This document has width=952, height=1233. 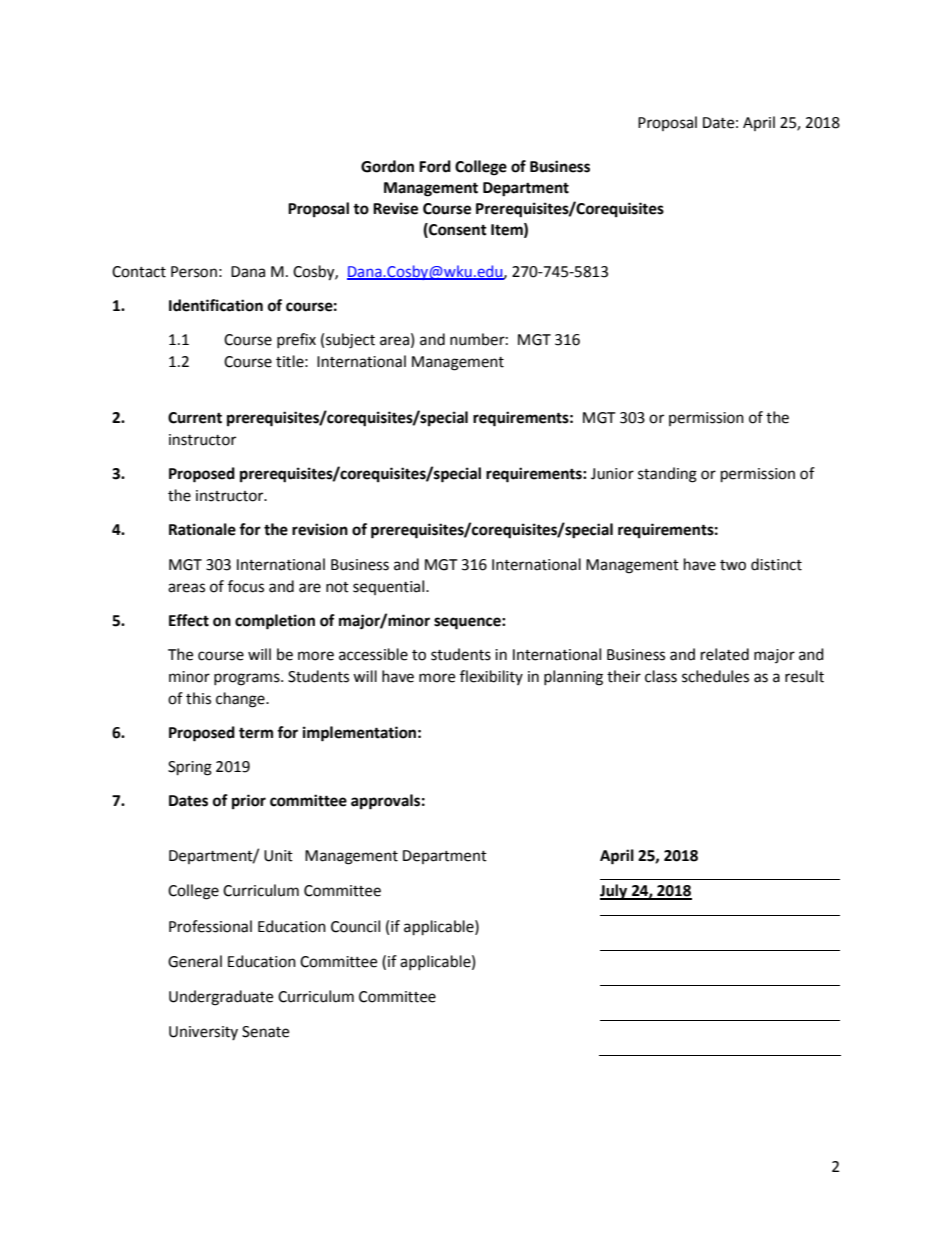 I want to click on sequential, so click(x=390, y=587).
